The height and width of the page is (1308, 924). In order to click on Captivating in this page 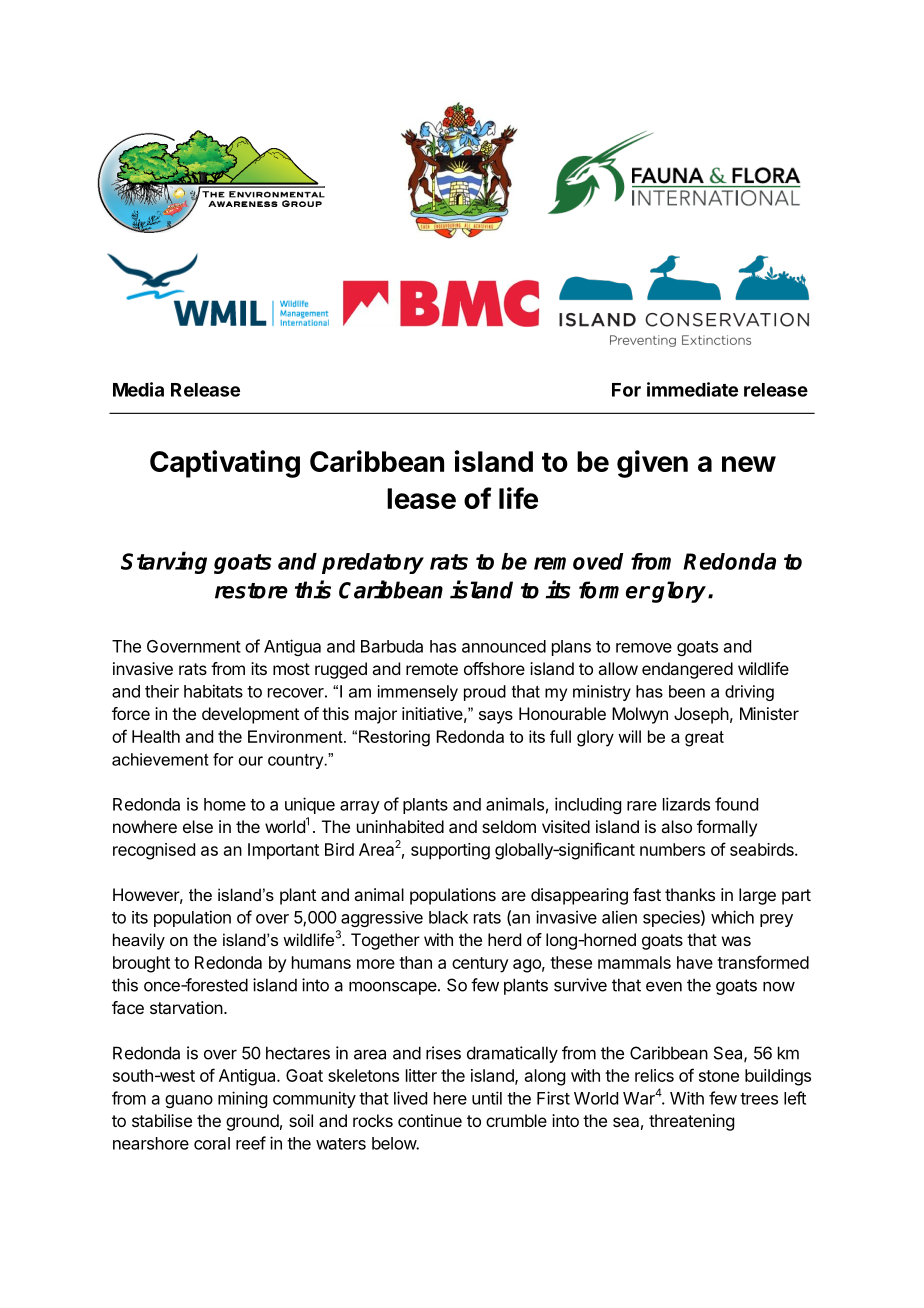, I will do `click(225, 464)`.
